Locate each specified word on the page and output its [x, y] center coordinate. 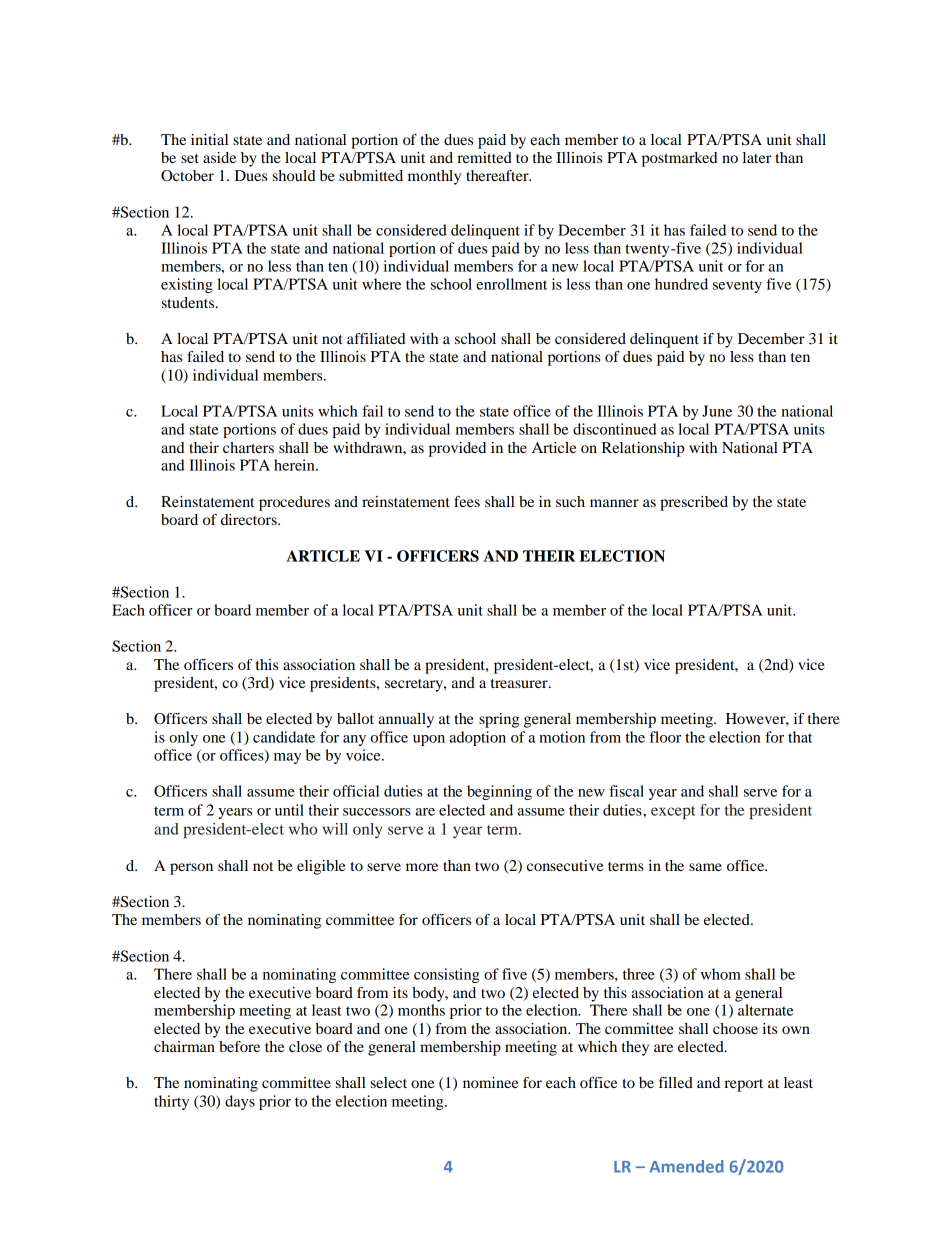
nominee [490, 1082]
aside [219, 157]
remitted [484, 157]
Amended [686, 1166]
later [757, 157]
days [240, 1102]
